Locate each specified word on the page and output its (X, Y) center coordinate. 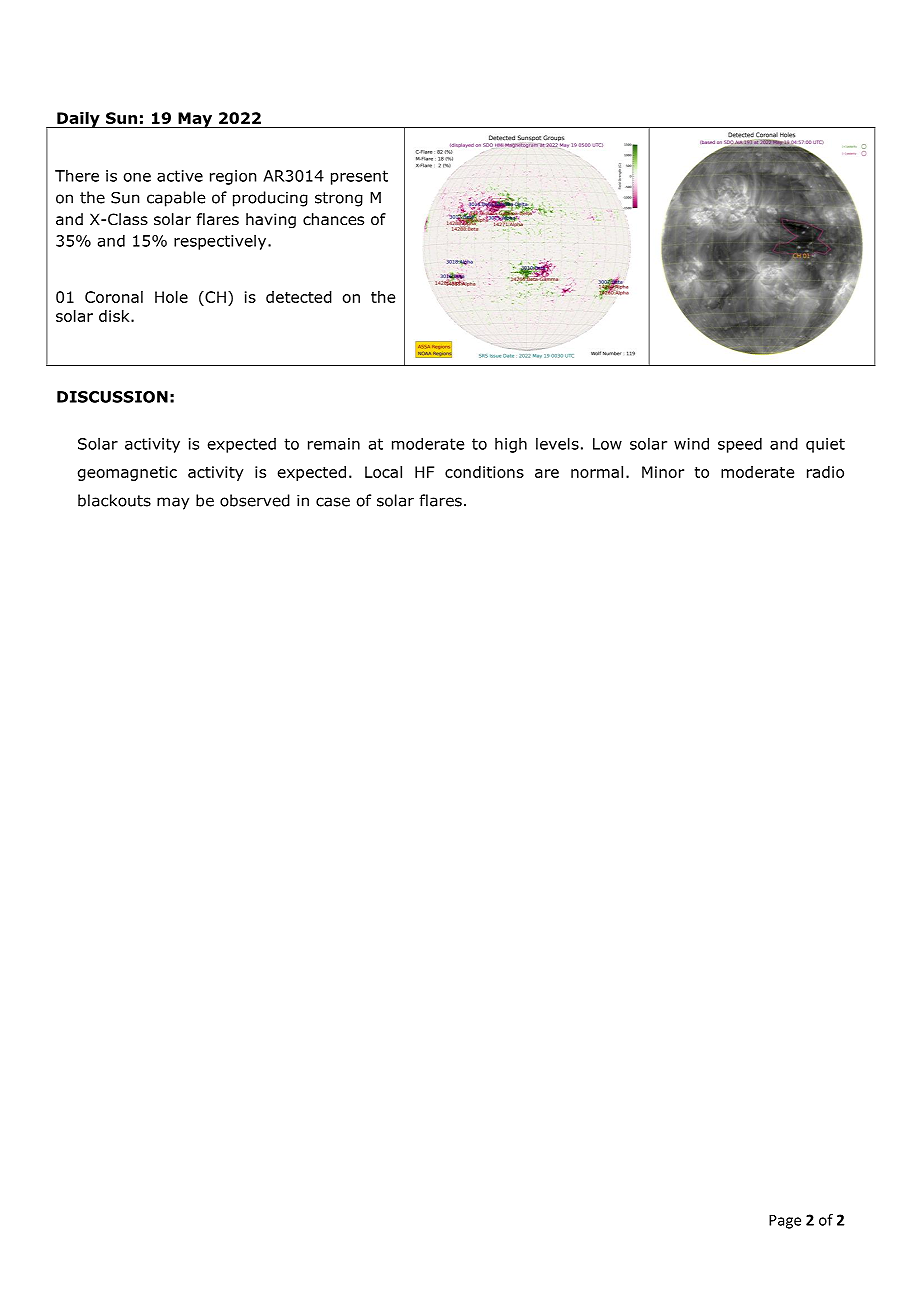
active (180, 176)
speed (740, 445)
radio (825, 472)
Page (785, 1221)
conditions (484, 472)
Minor (663, 472)
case (333, 502)
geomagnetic (127, 473)
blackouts (114, 500)
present (359, 177)
